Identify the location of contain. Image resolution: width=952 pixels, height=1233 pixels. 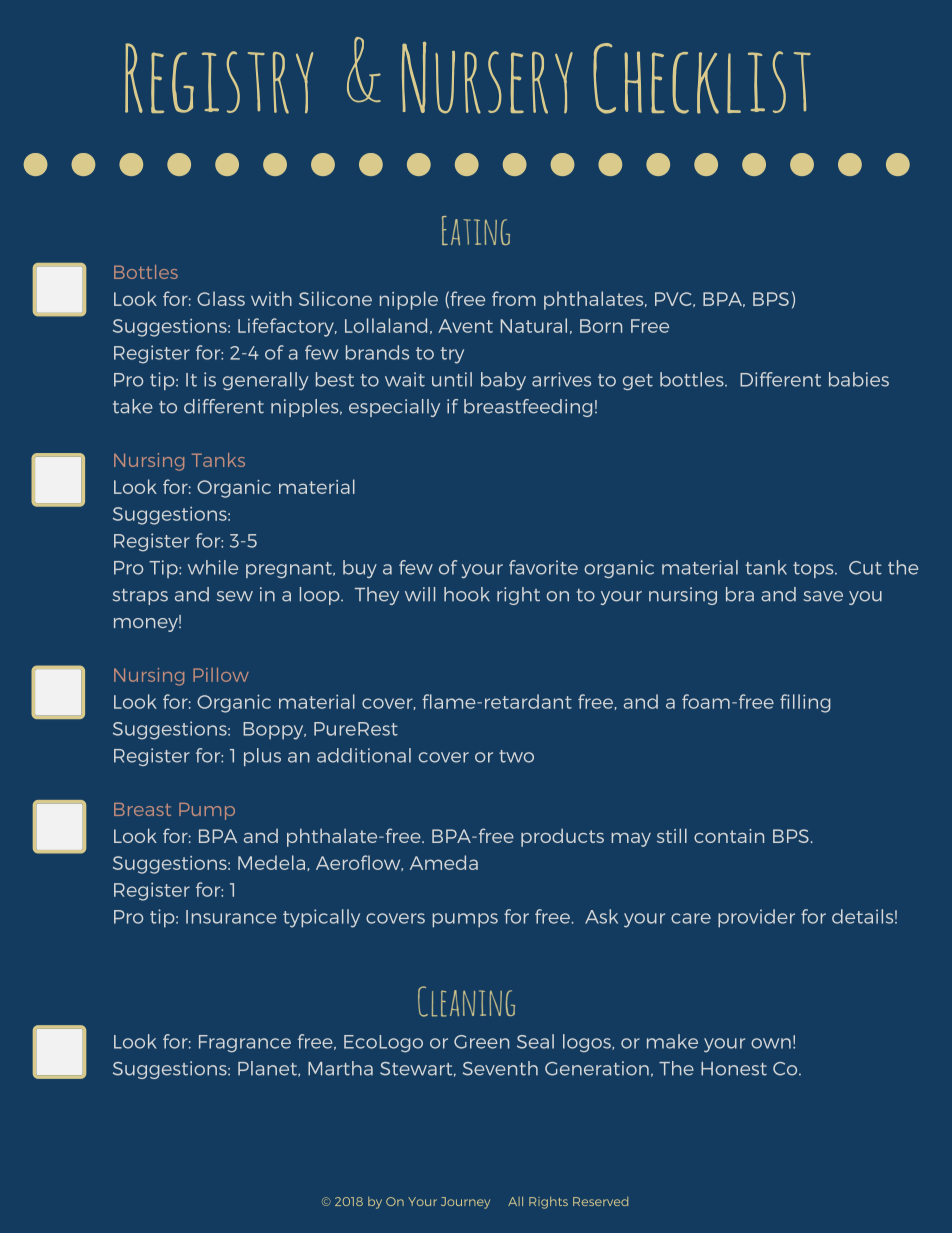
(729, 836).
